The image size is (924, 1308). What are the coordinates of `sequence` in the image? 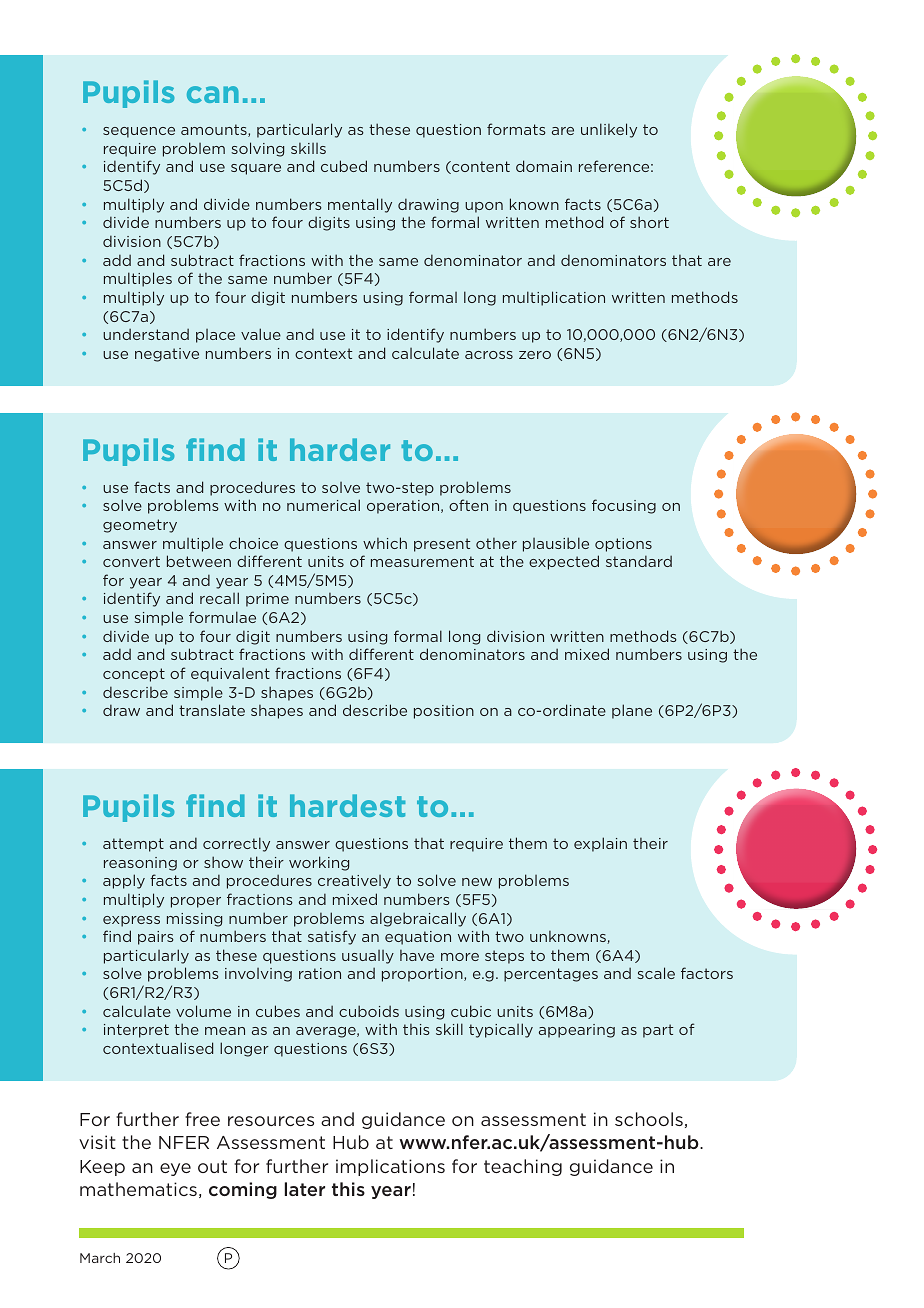 It's located at (139, 132).
